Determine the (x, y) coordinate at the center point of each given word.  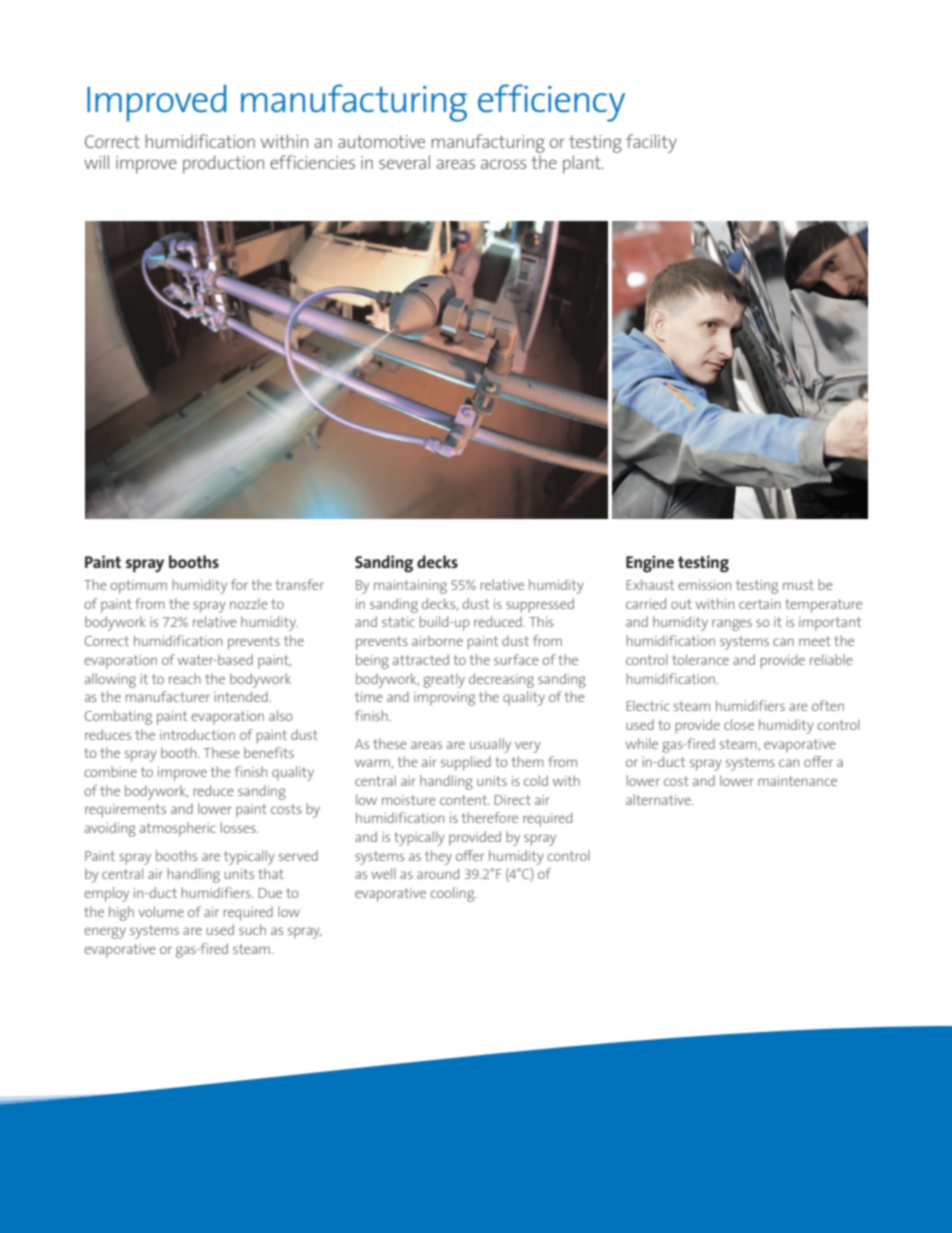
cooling (453, 894)
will (96, 162)
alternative (659, 799)
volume (161, 911)
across (504, 164)
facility (651, 143)
